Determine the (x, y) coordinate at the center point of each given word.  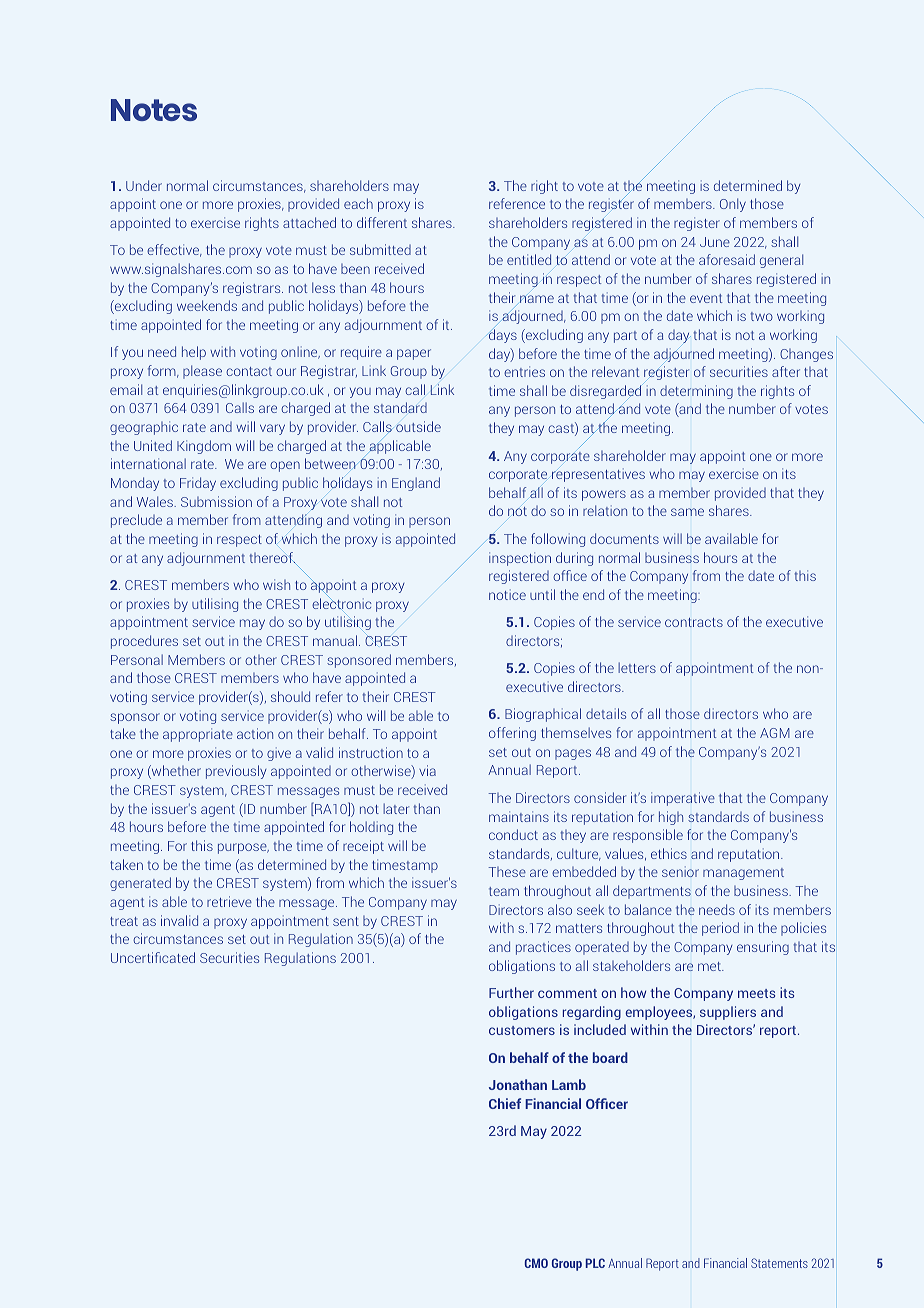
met (711, 966)
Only (733, 205)
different (382, 222)
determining (696, 392)
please (202, 372)
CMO (536, 1263)
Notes (154, 110)
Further (511, 992)
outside (418, 426)
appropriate (198, 735)
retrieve (229, 901)
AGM (775, 733)
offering (512, 734)
